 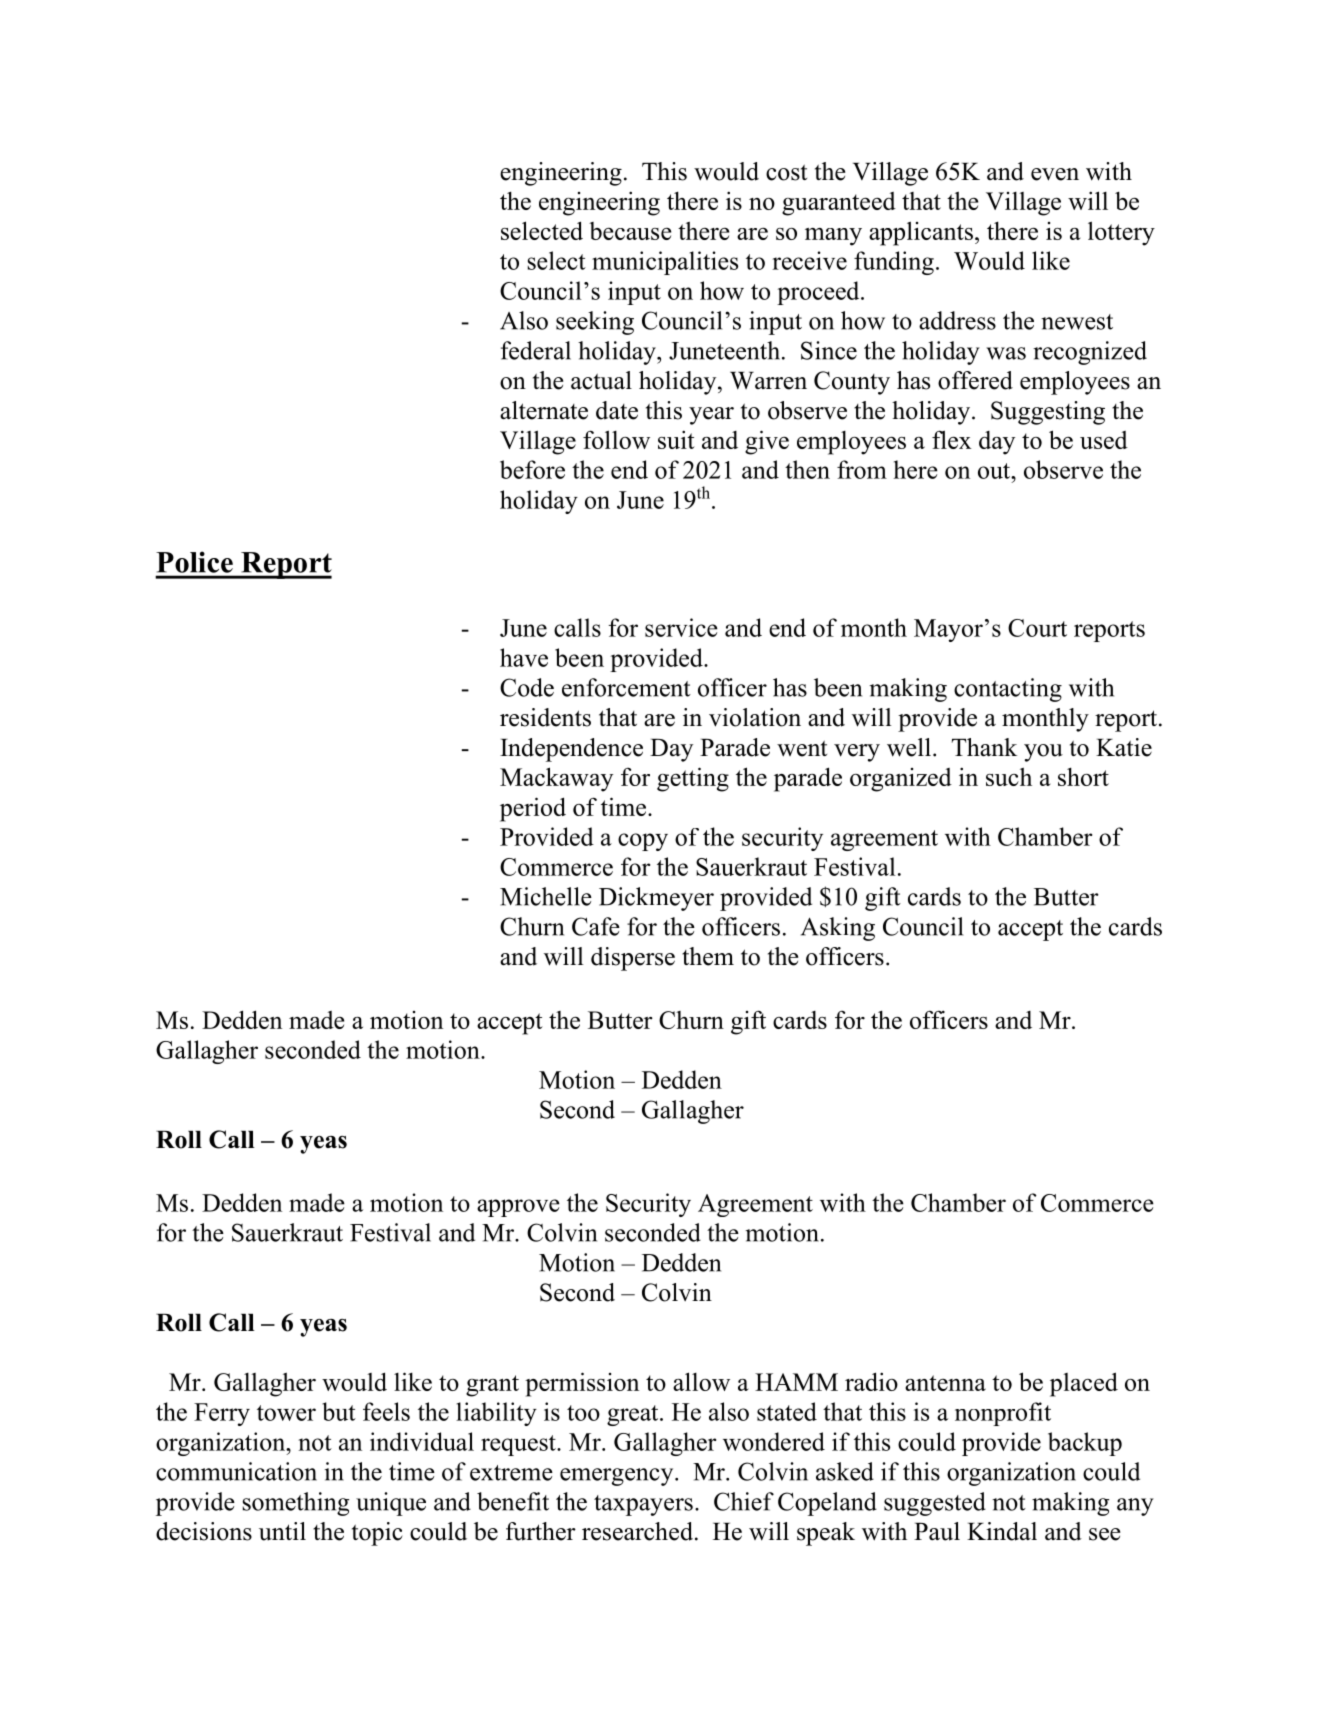 What do you see at coordinates (296, 1504) in the image?
I see `something` at bounding box center [296, 1504].
